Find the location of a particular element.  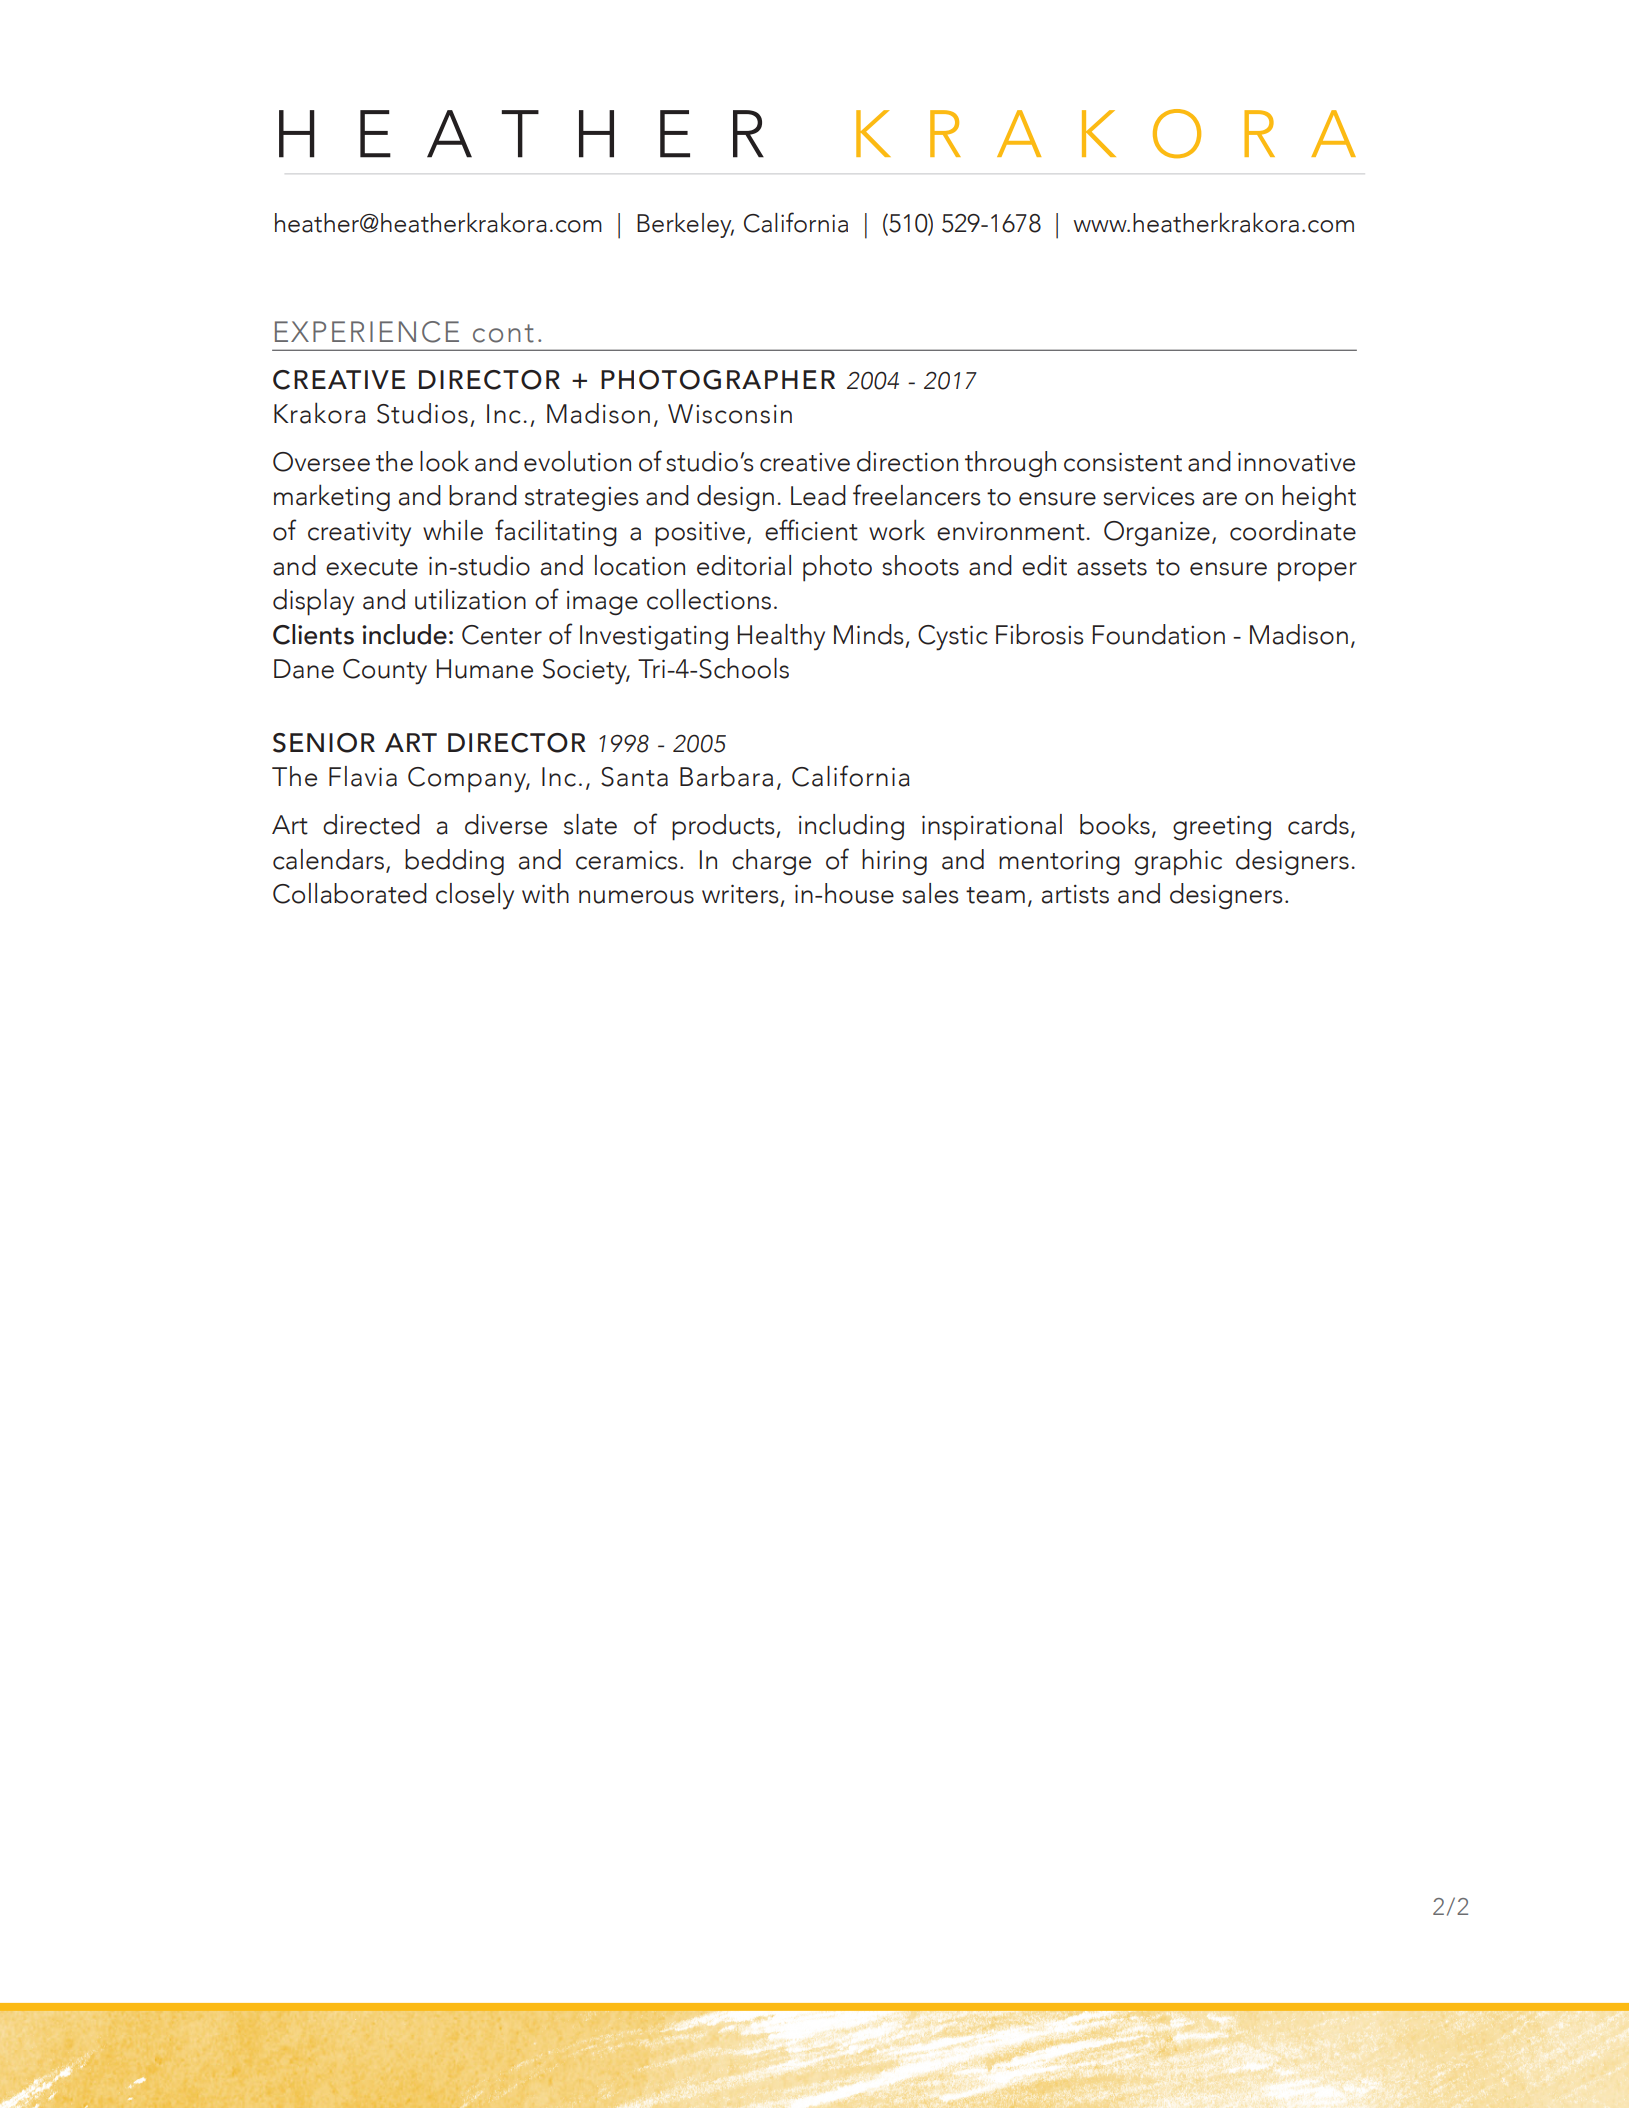

direction is located at coordinates (907, 461).
